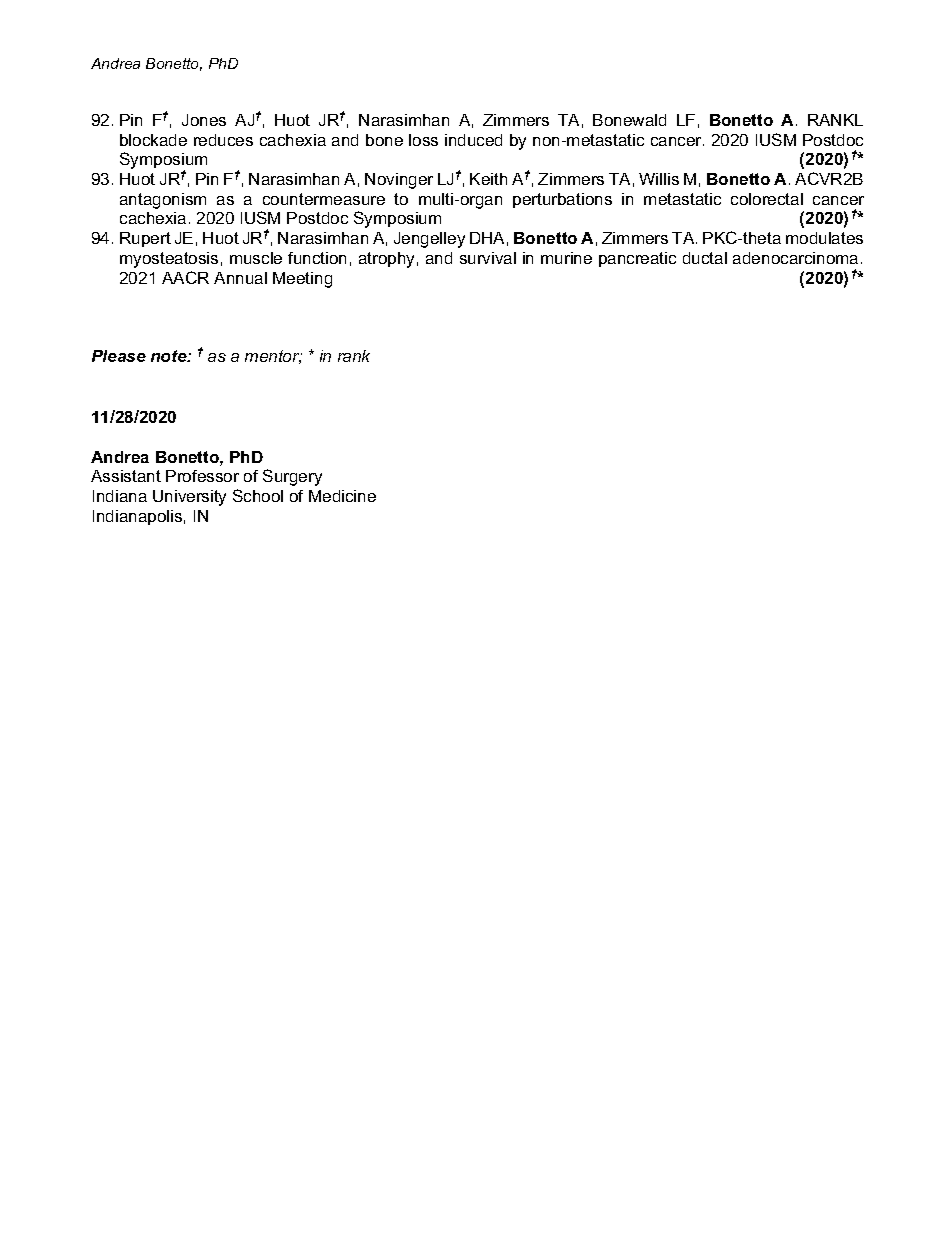  Describe the element at coordinates (202, 476) in the screenshot. I see `Professor` at that location.
